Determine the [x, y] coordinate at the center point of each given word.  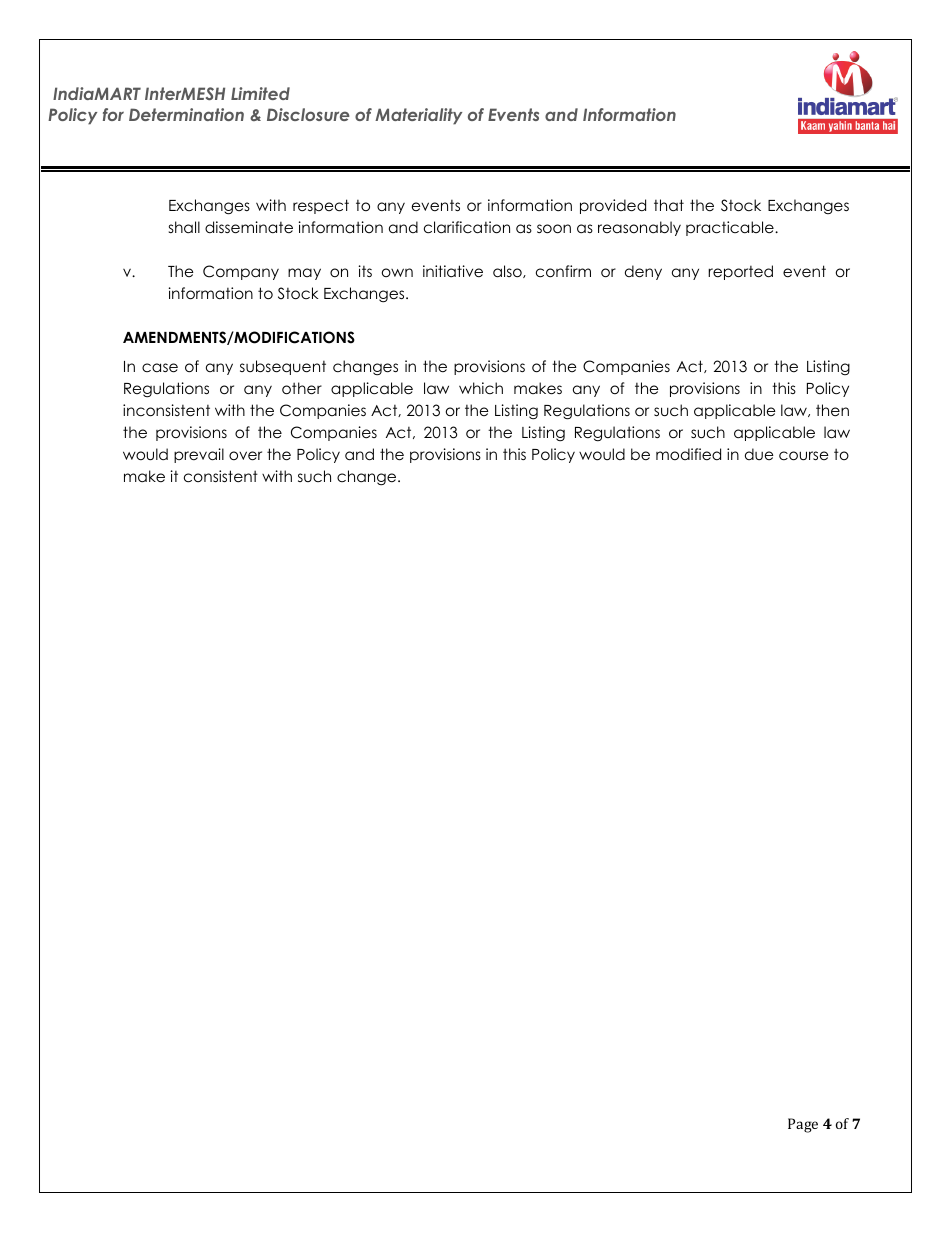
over [245, 456]
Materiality [418, 116]
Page [803, 1125]
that [669, 205]
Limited [260, 93]
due [759, 454]
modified [688, 454]
